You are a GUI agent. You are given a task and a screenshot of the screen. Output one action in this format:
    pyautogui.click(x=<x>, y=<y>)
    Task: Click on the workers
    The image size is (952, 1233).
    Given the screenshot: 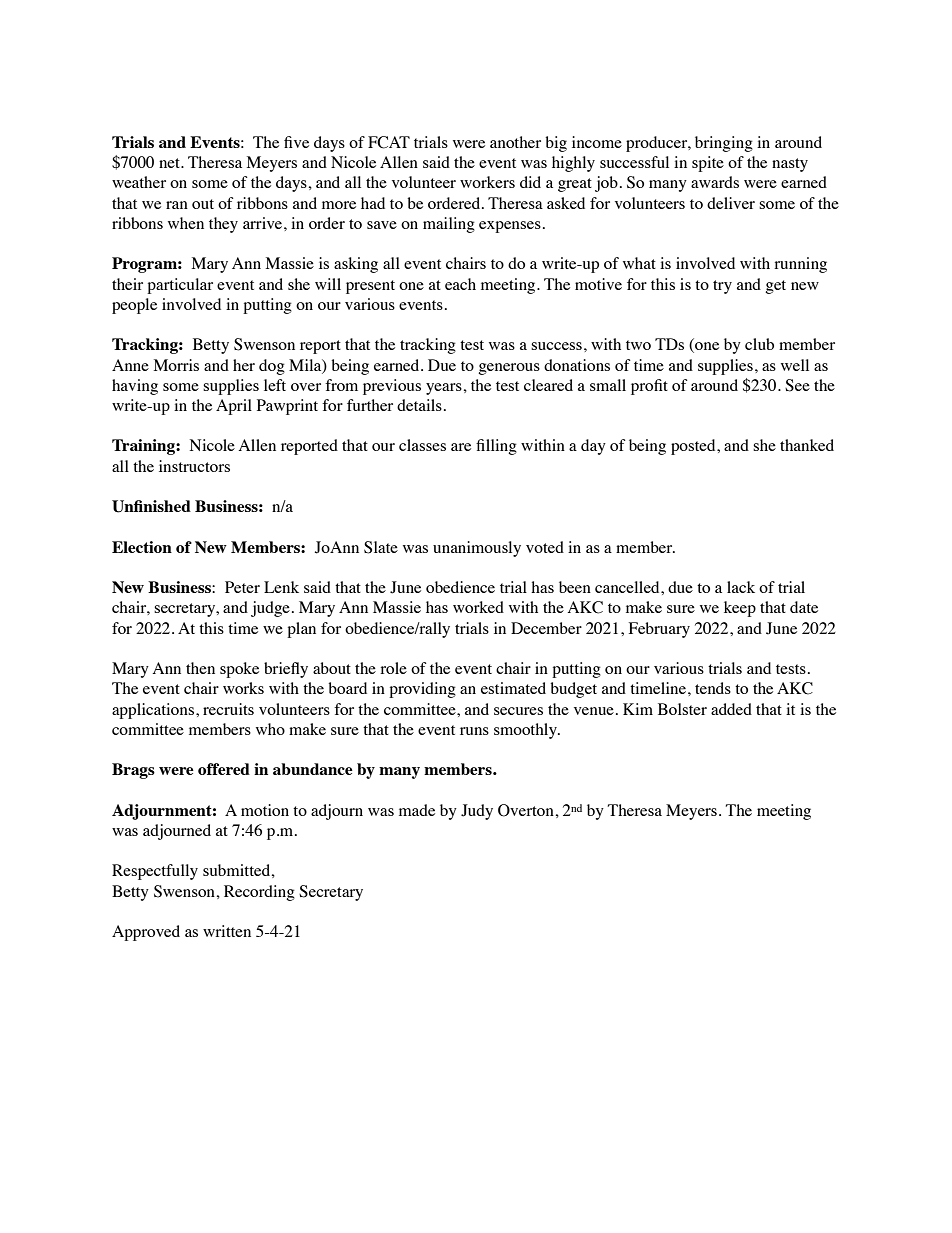 What is the action you would take?
    pyautogui.click(x=487, y=182)
